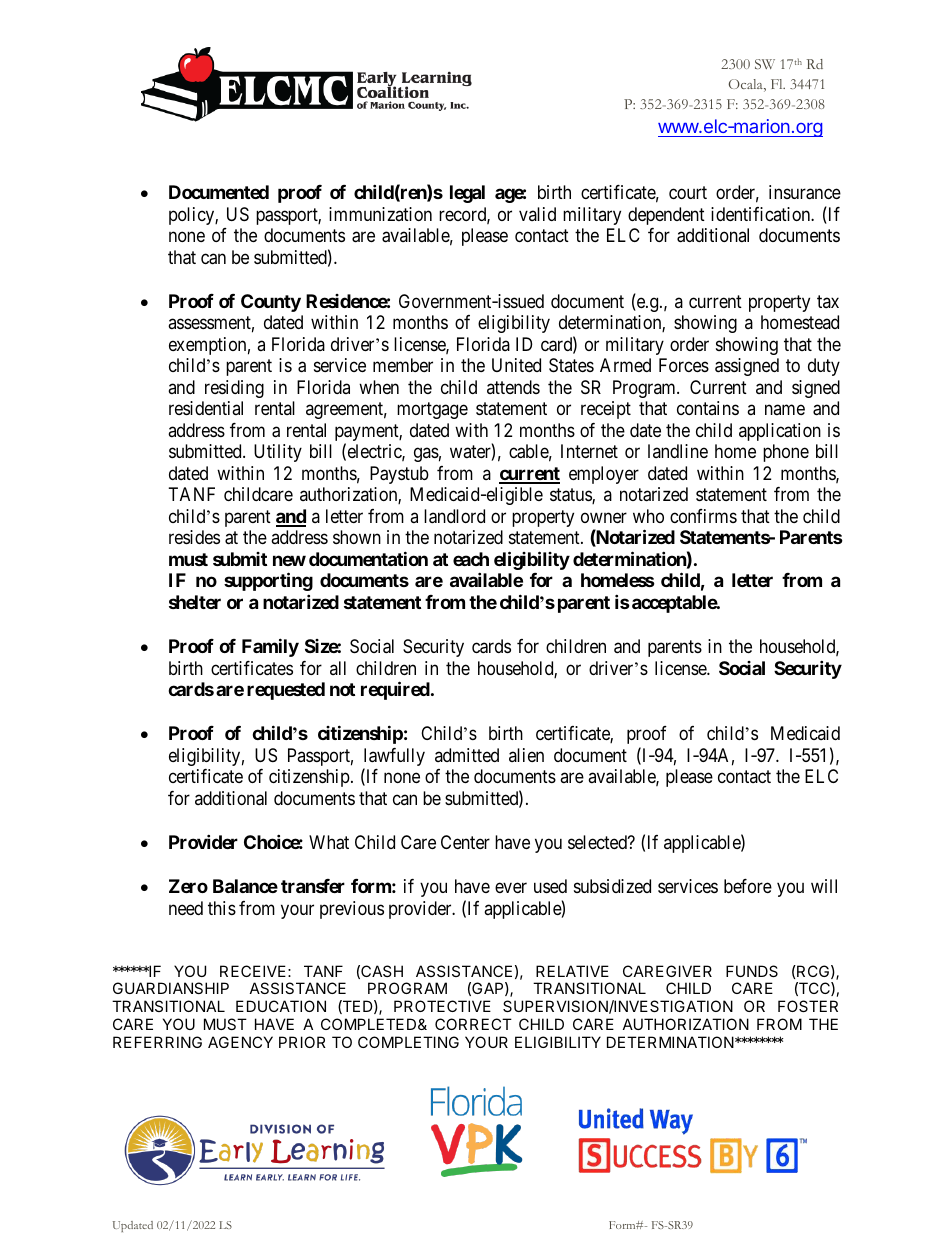  Describe the element at coordinates (467, 755) in the image. I see `admitted` at that location.
